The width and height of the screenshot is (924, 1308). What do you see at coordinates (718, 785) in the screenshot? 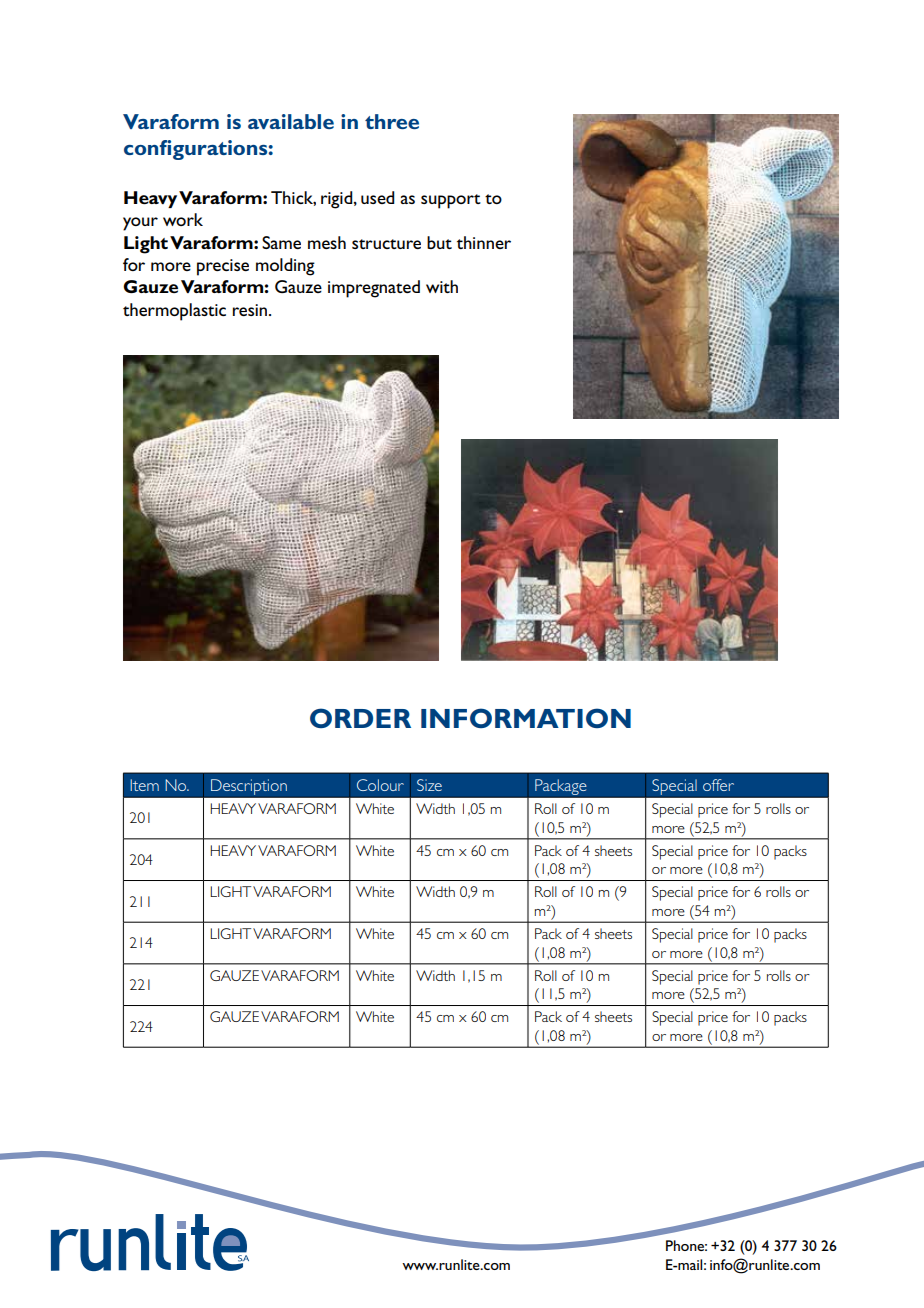
I see `offer` at bounding box center [718, 785].
